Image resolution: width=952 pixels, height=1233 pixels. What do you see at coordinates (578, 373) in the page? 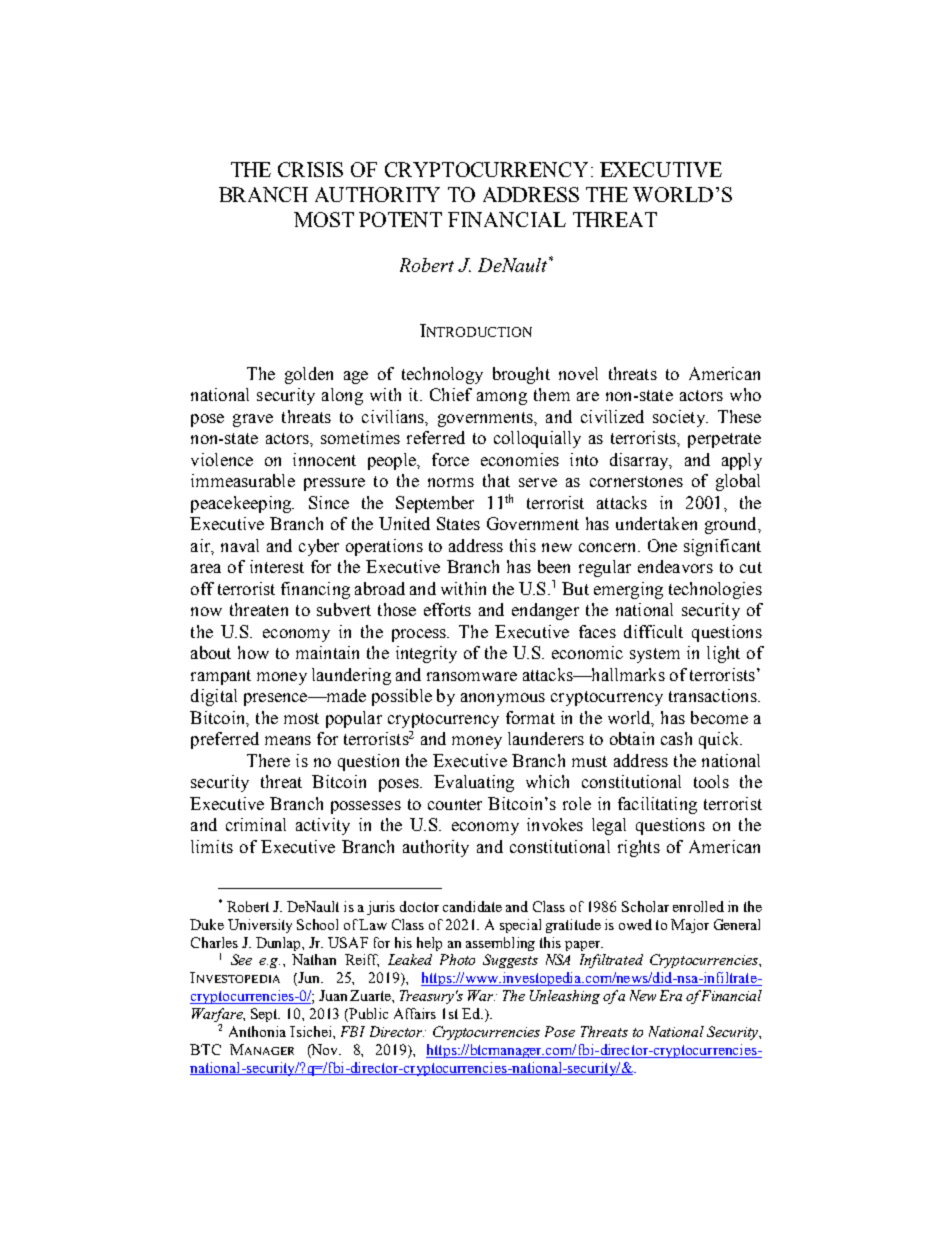
I see `novel` at bounding box center [578, 373].
